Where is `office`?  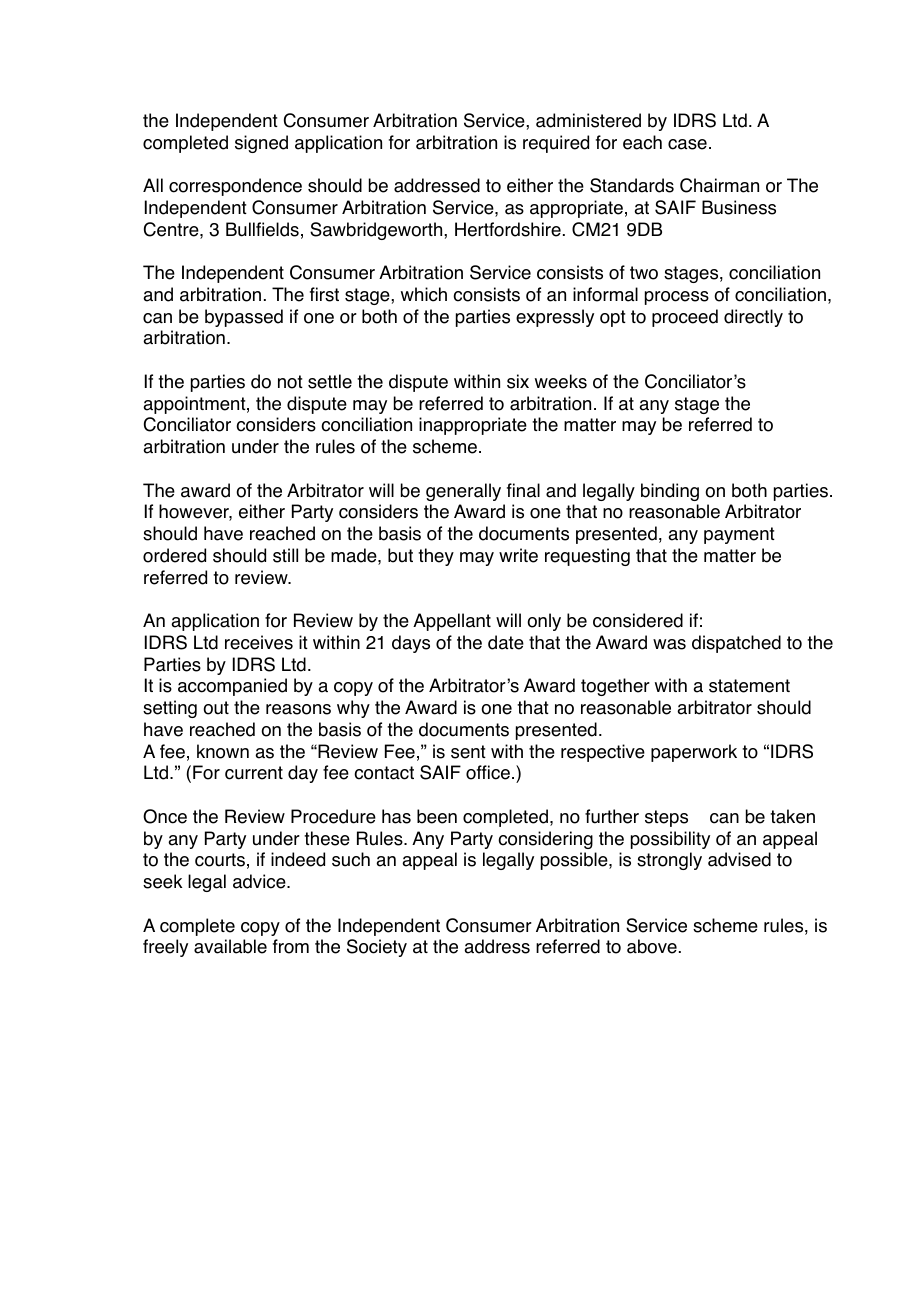
office is located at coordinates (488, 772).
